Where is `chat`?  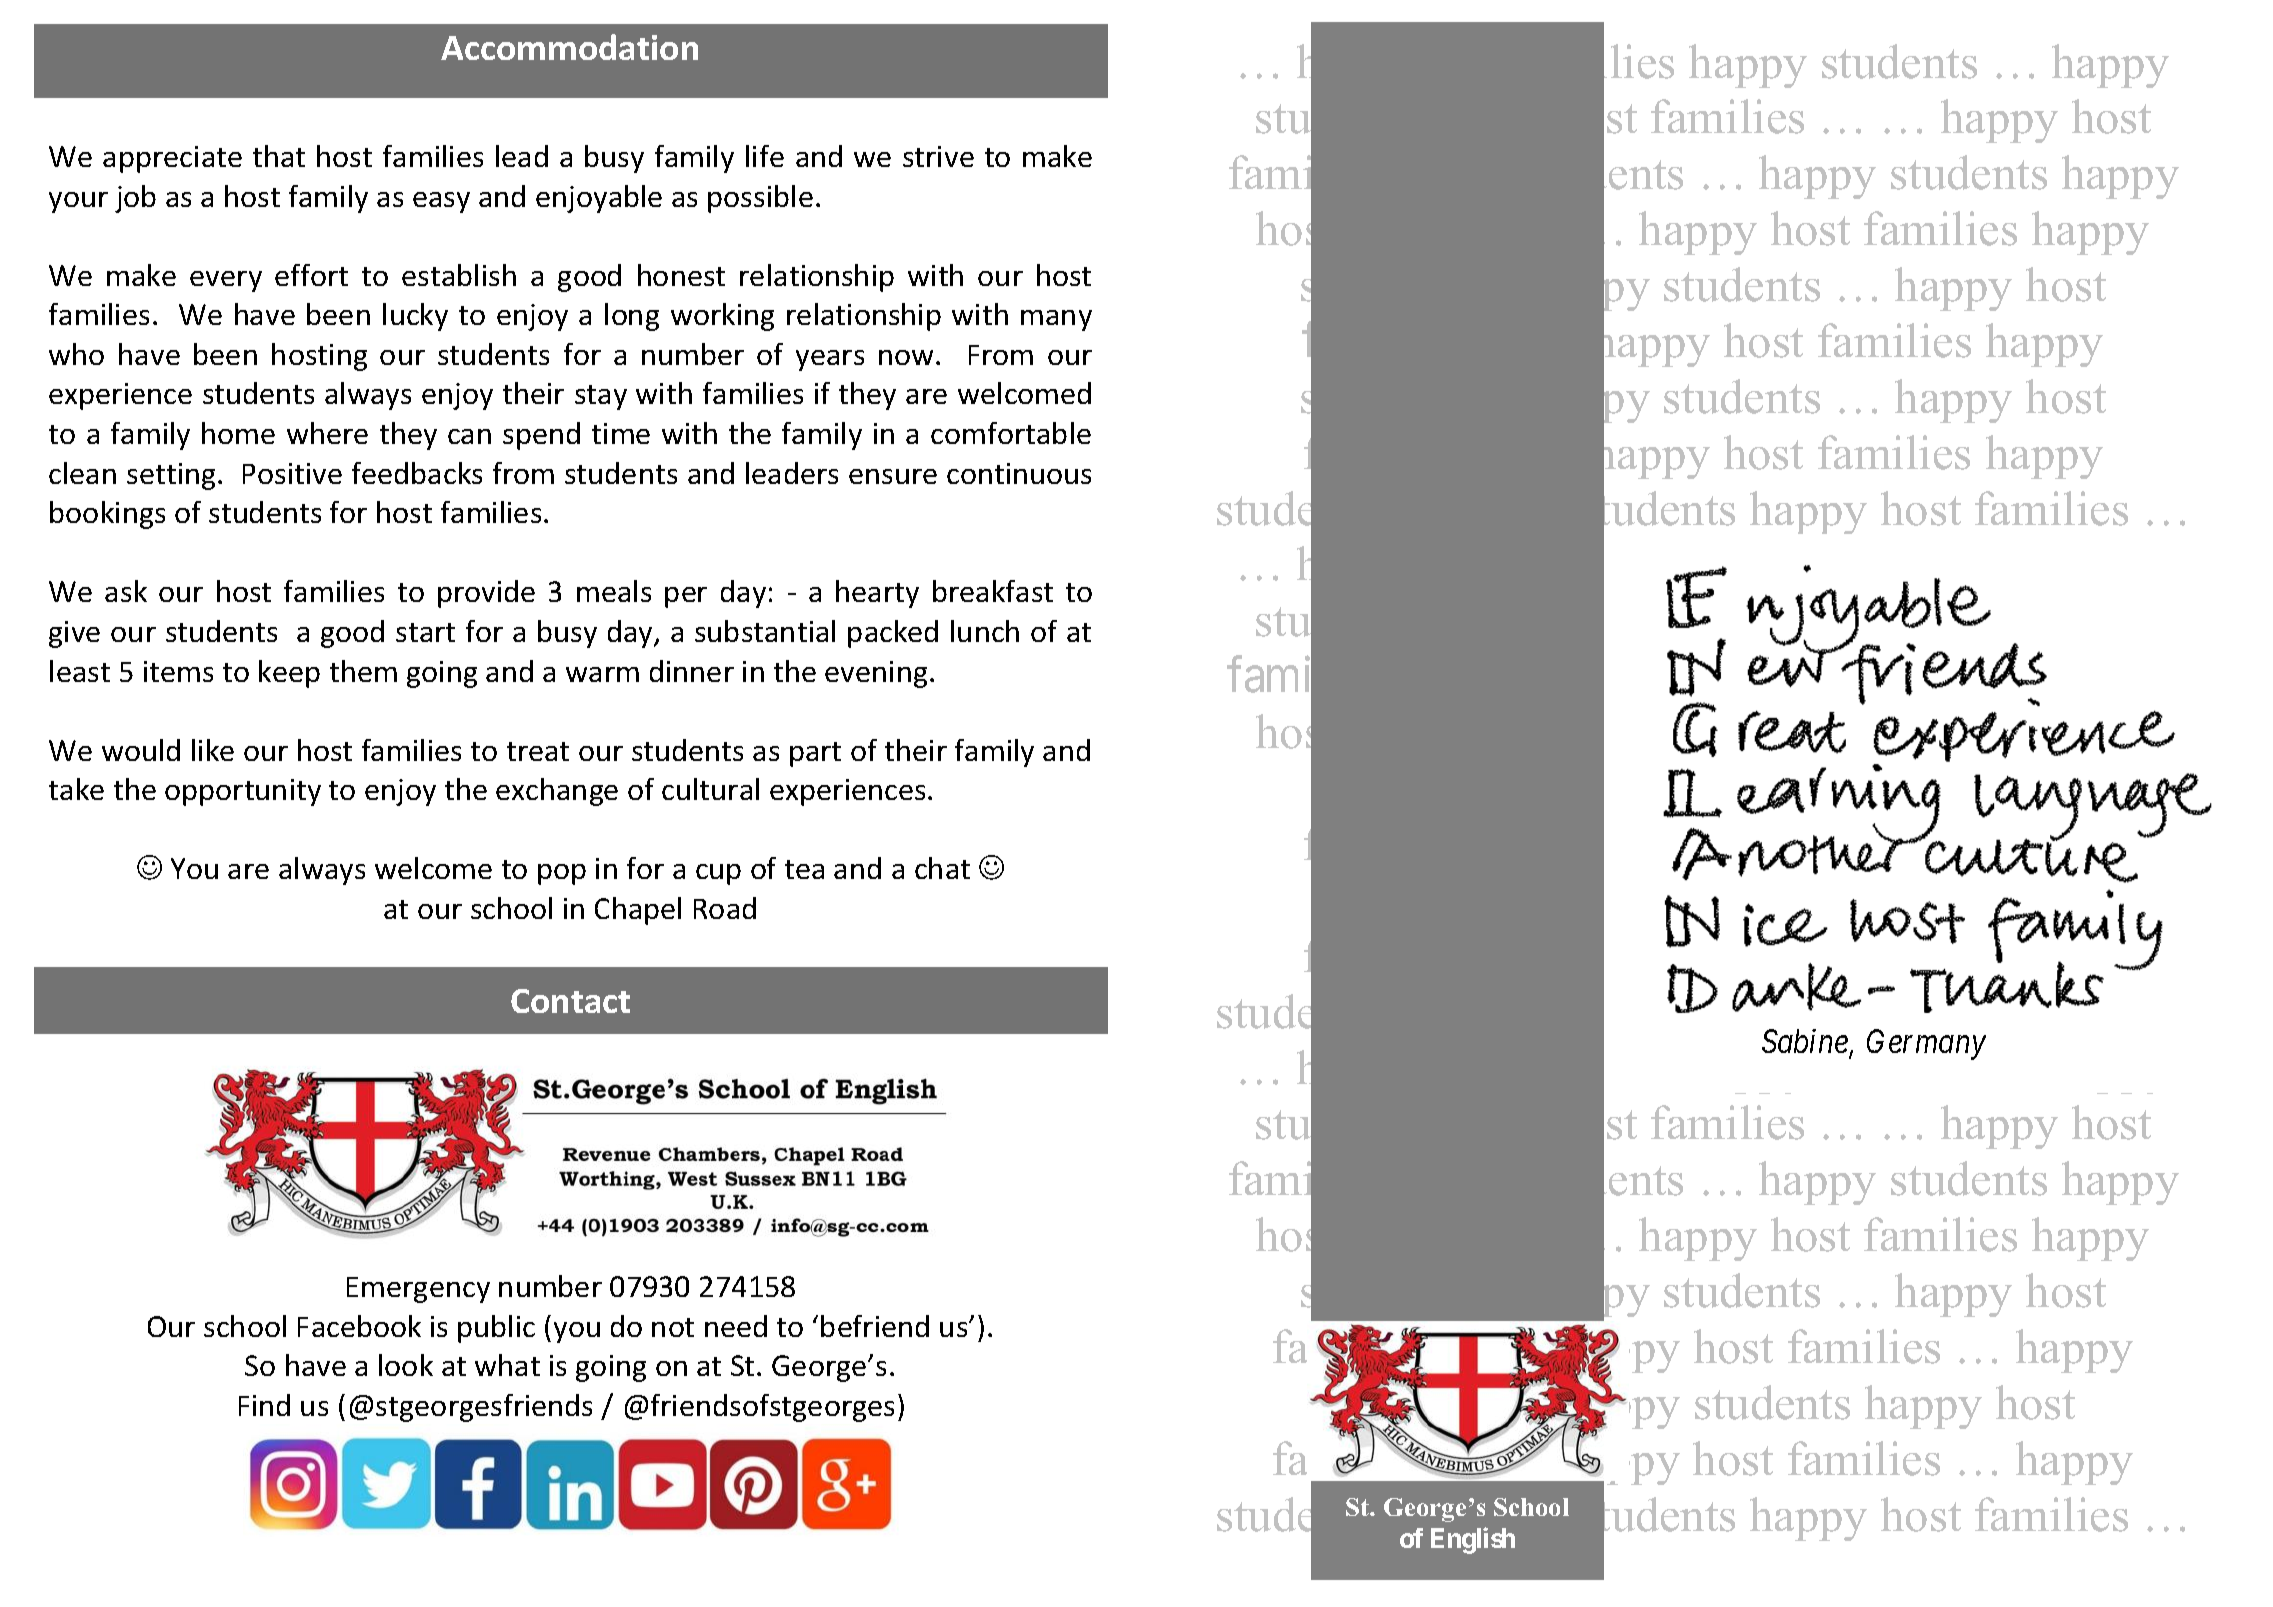 chat is located at coordinates (942, 868).
